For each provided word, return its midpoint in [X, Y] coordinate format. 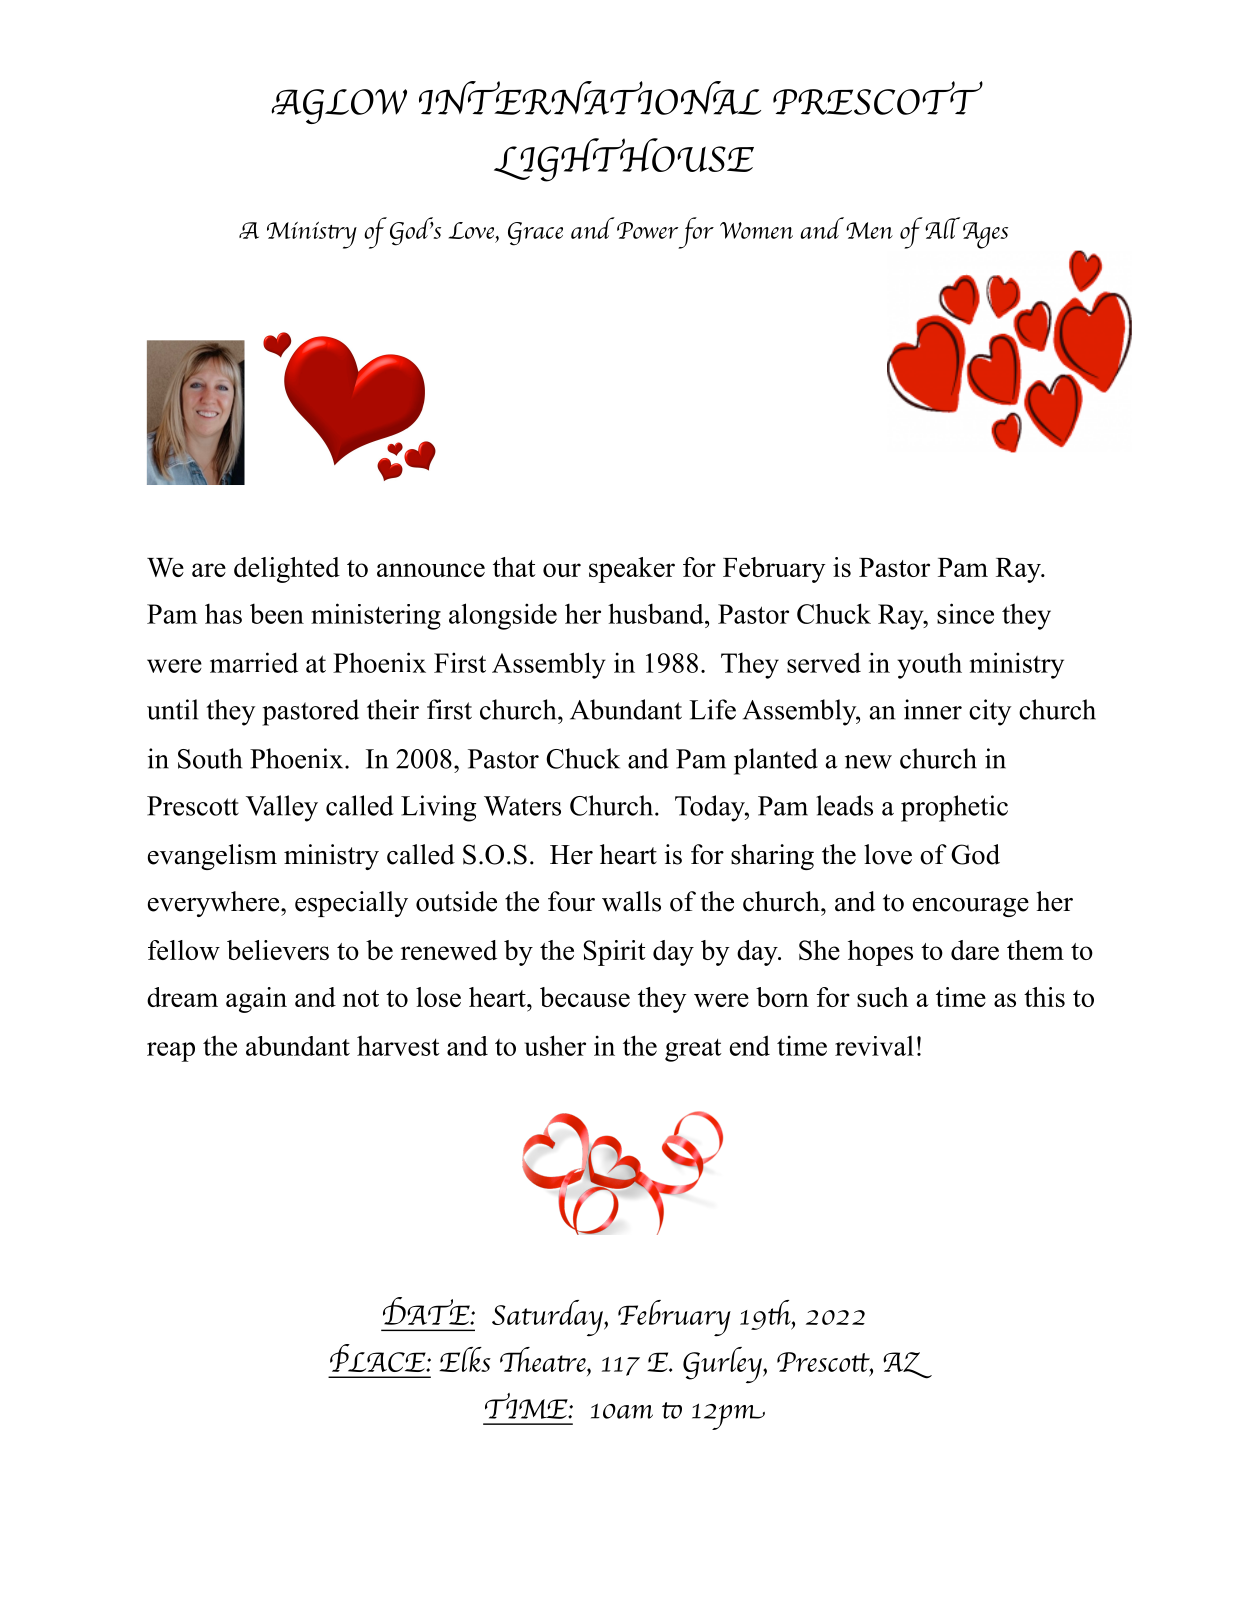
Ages [985, 235]
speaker [632, 570]
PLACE [379, 1358]
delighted [287, 570]
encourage [971, 907]
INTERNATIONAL [590, 98]
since [965, 613]
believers [278, 950]
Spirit [615, 953]
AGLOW [339, 106]
